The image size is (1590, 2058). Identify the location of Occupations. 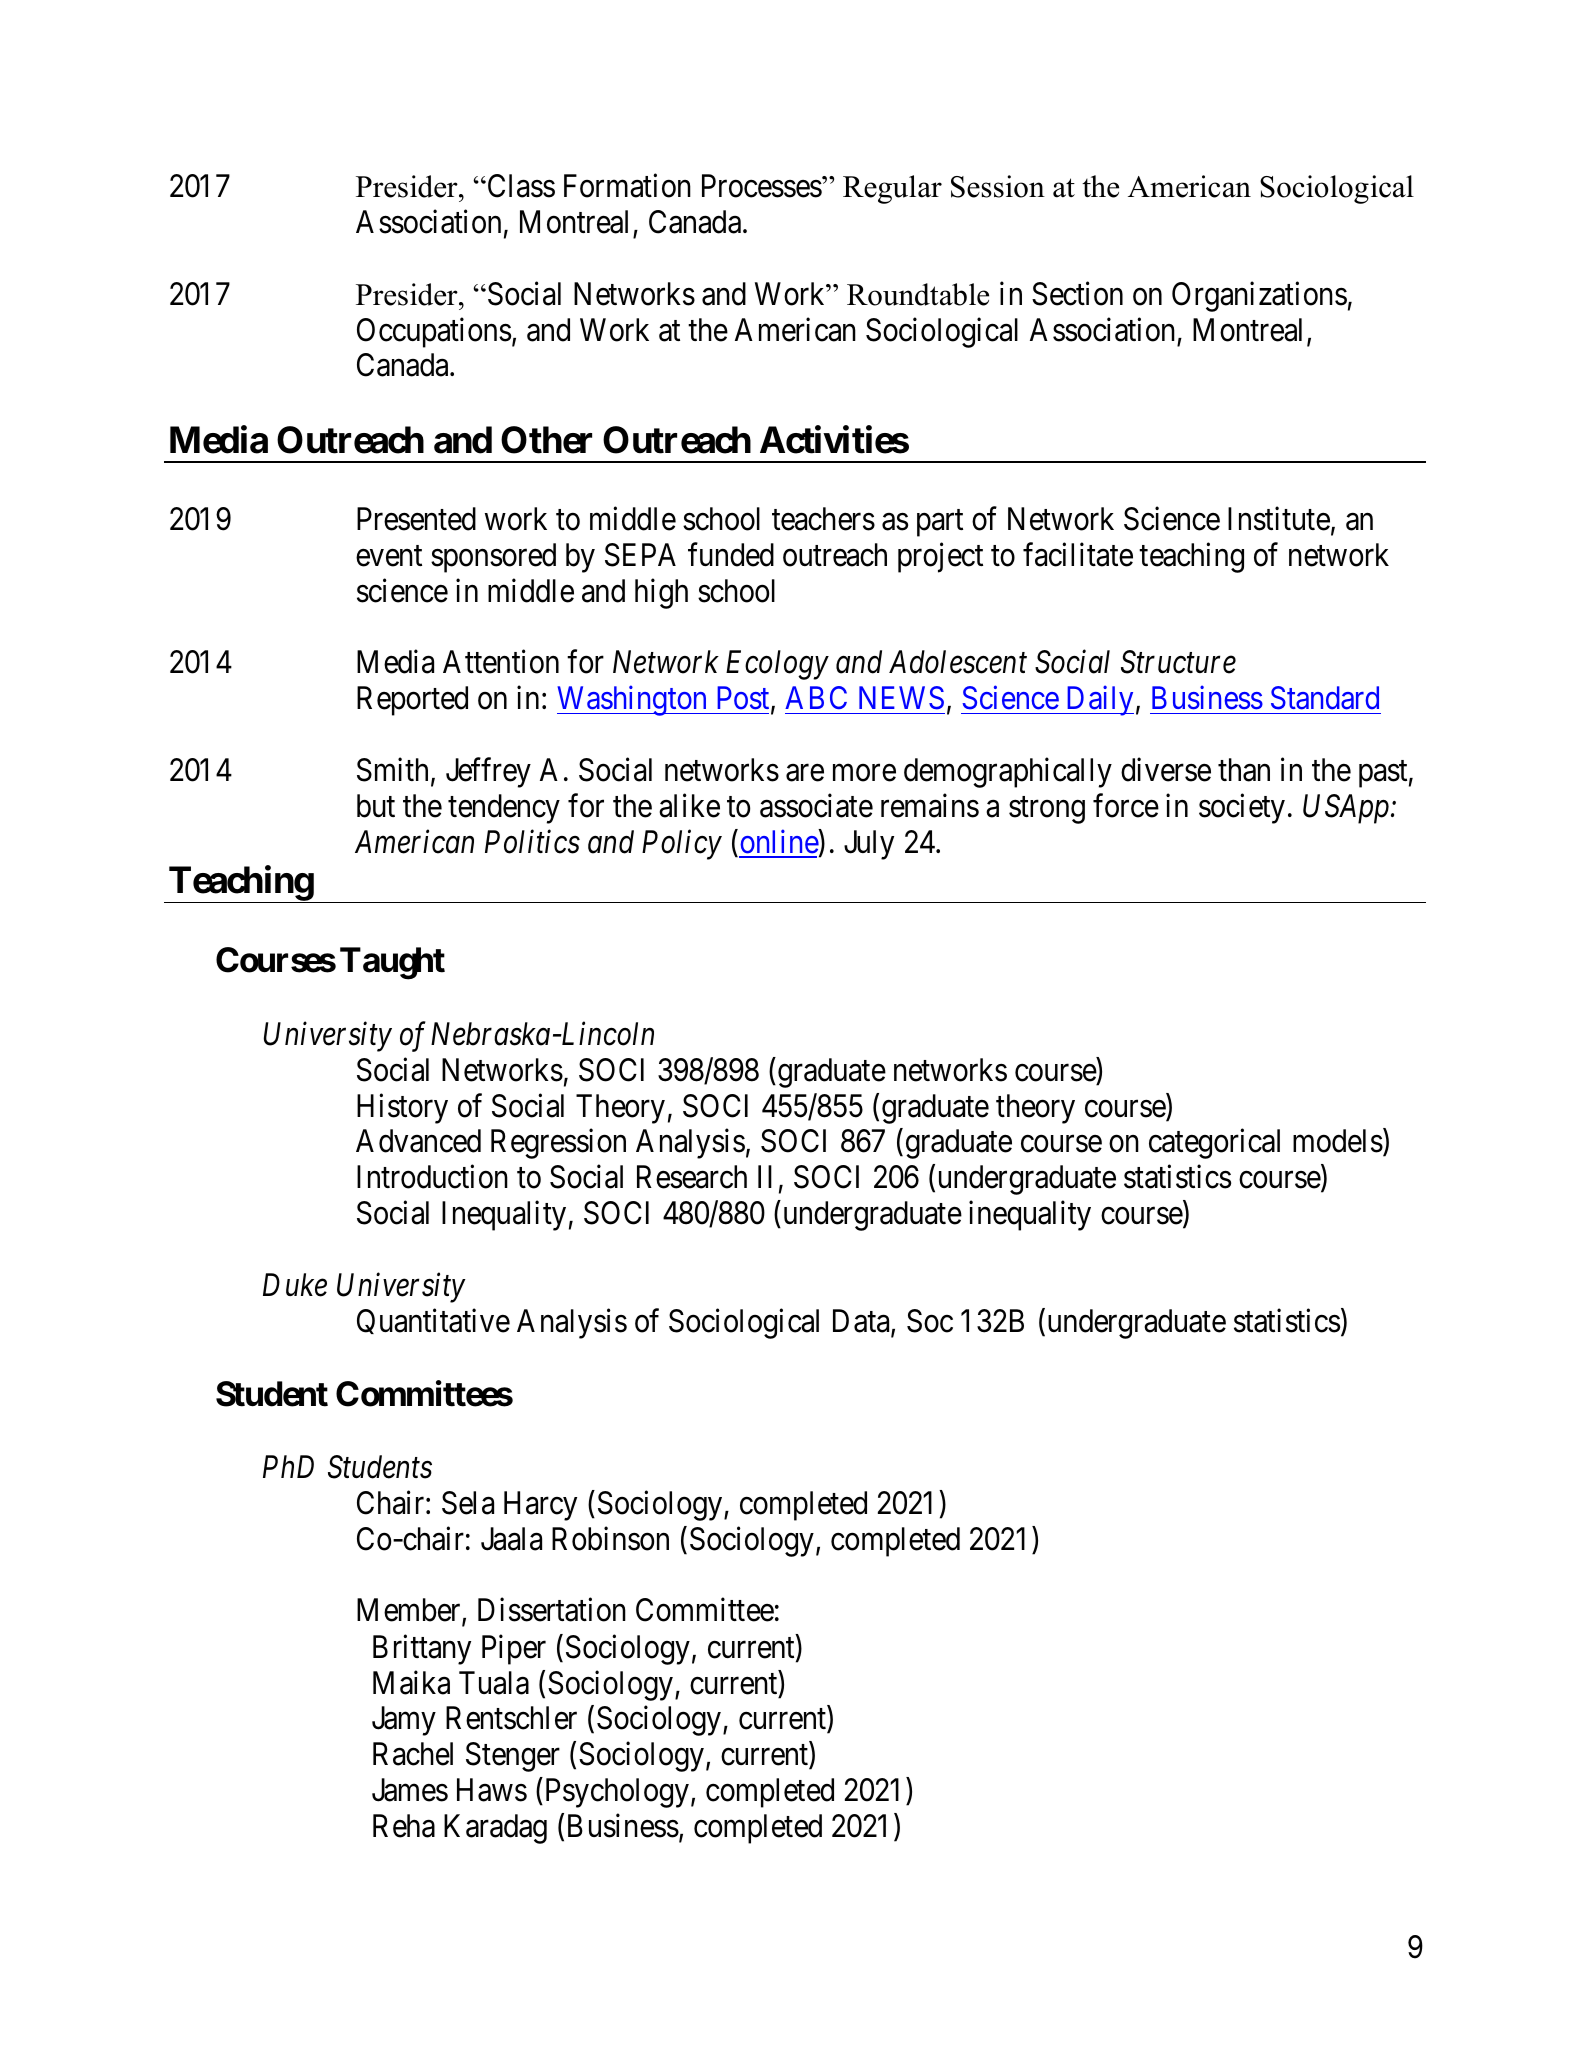
(434, 332).
